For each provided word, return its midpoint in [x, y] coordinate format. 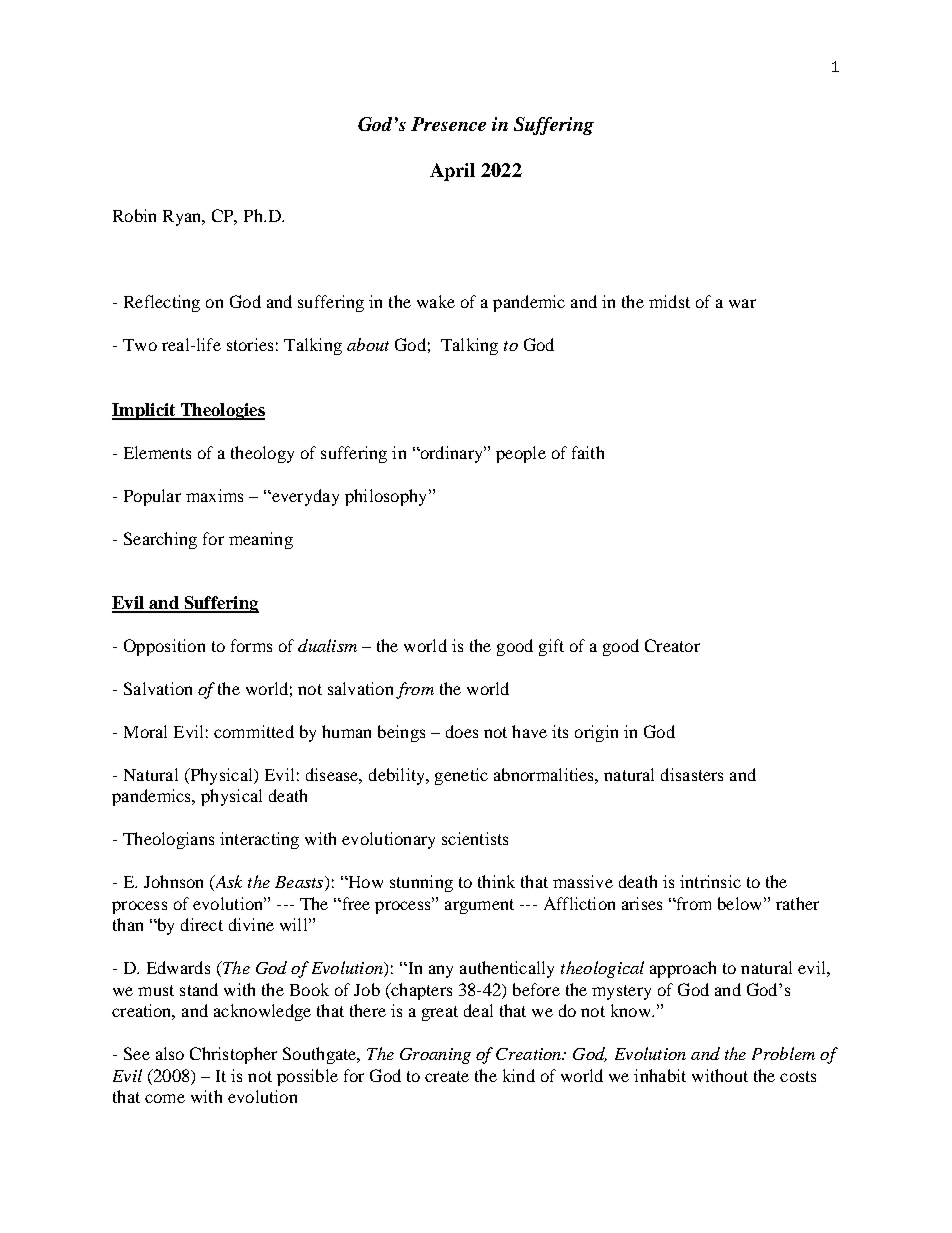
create [447, 1076]
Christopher [233, 1055]
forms [251, 645]
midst [669, 301]
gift [551, 647]
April [452, 172]
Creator [672, 645]
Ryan [183, 218]
